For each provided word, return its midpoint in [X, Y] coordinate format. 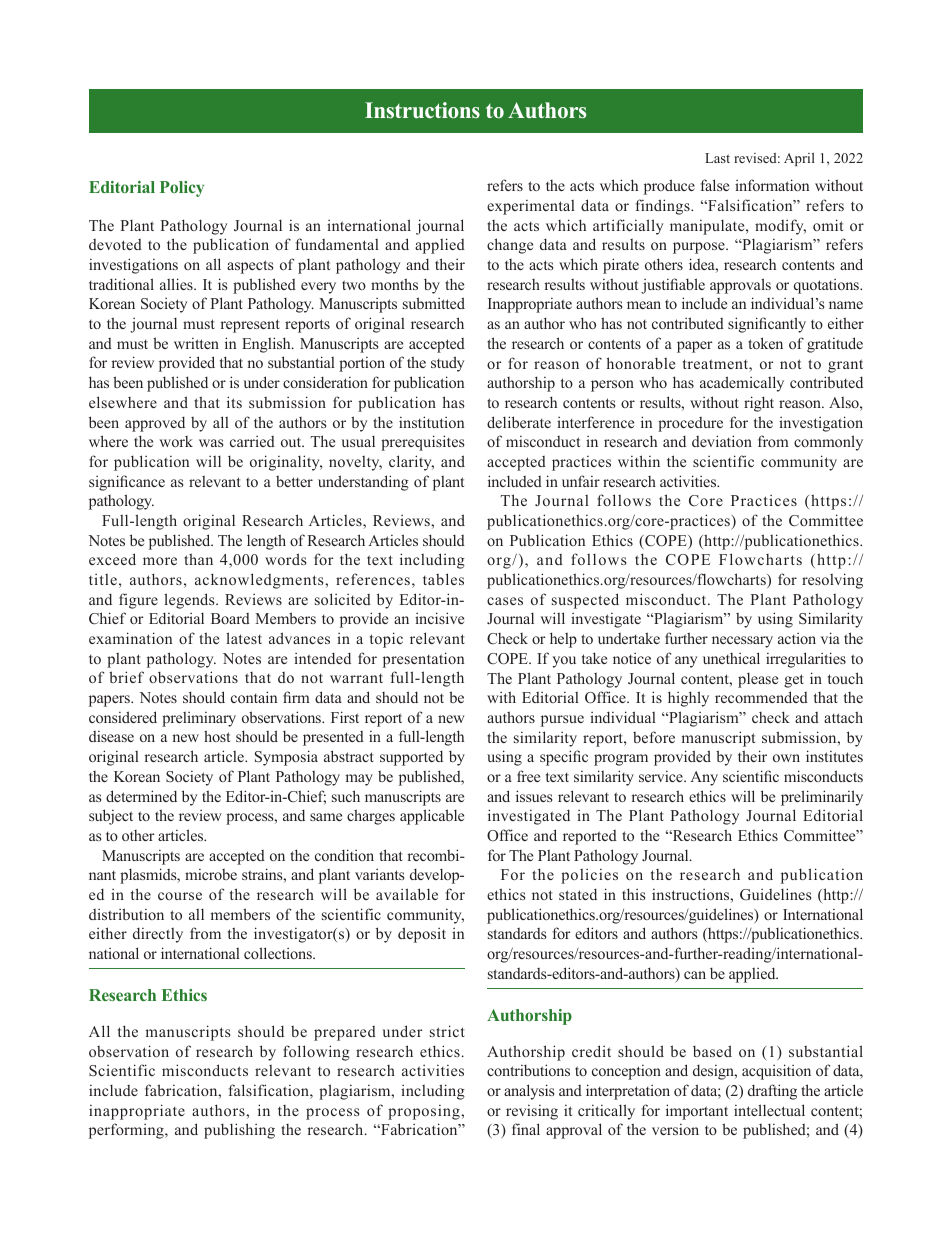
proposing [425, 1112]
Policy [182, 189]
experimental [531, 207]
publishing [239, 1131]
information [772, 185]
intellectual [769, 1110]
